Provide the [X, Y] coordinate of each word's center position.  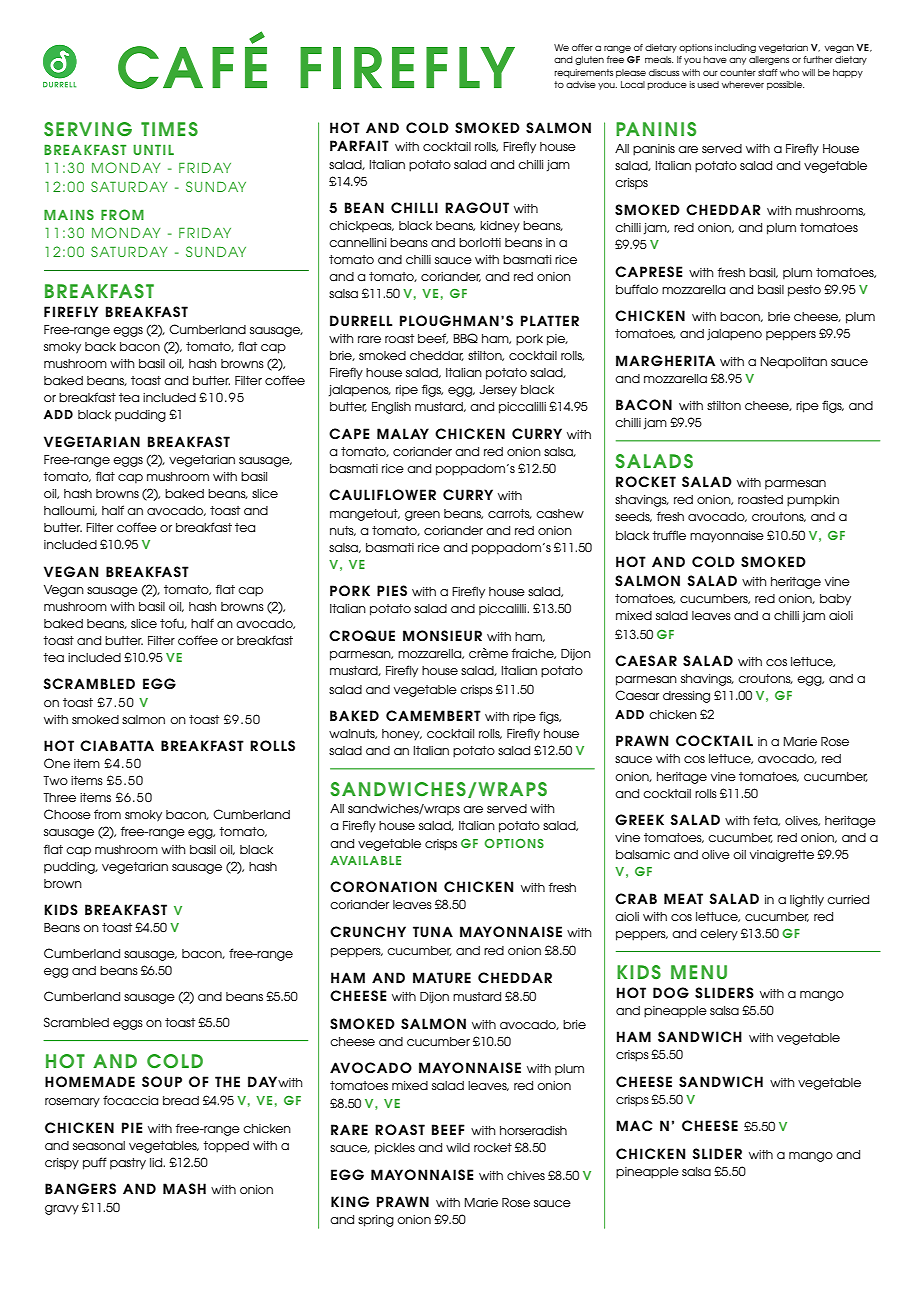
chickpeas [361, 227]
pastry [128, 1164]
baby [835, 600]
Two [55, 780]
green [422, 516]
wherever [743, 84]
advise [581, 84]
